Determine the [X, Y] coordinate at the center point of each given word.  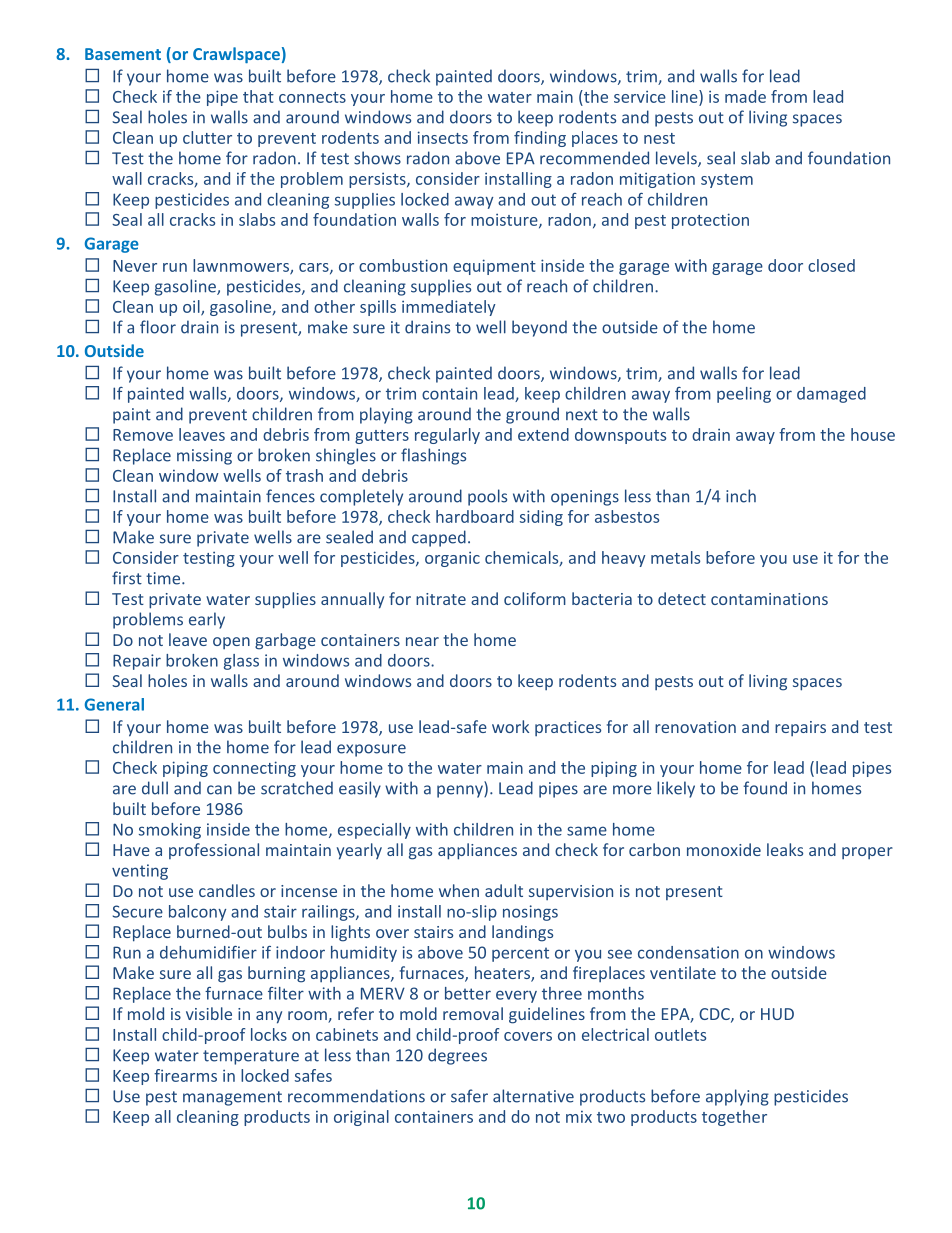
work [510, 726]
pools [487, 497]
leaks [785, 849]
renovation [695, 727]
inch [741, 496]
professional [214, 851]
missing [204, 457]
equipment [494, 267]
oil [192, 307]
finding [540, 139]
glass [241, 662]
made [745, 96]
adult [504, 890]
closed [831, 265]
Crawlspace [236, 55]
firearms [185, 1075]
